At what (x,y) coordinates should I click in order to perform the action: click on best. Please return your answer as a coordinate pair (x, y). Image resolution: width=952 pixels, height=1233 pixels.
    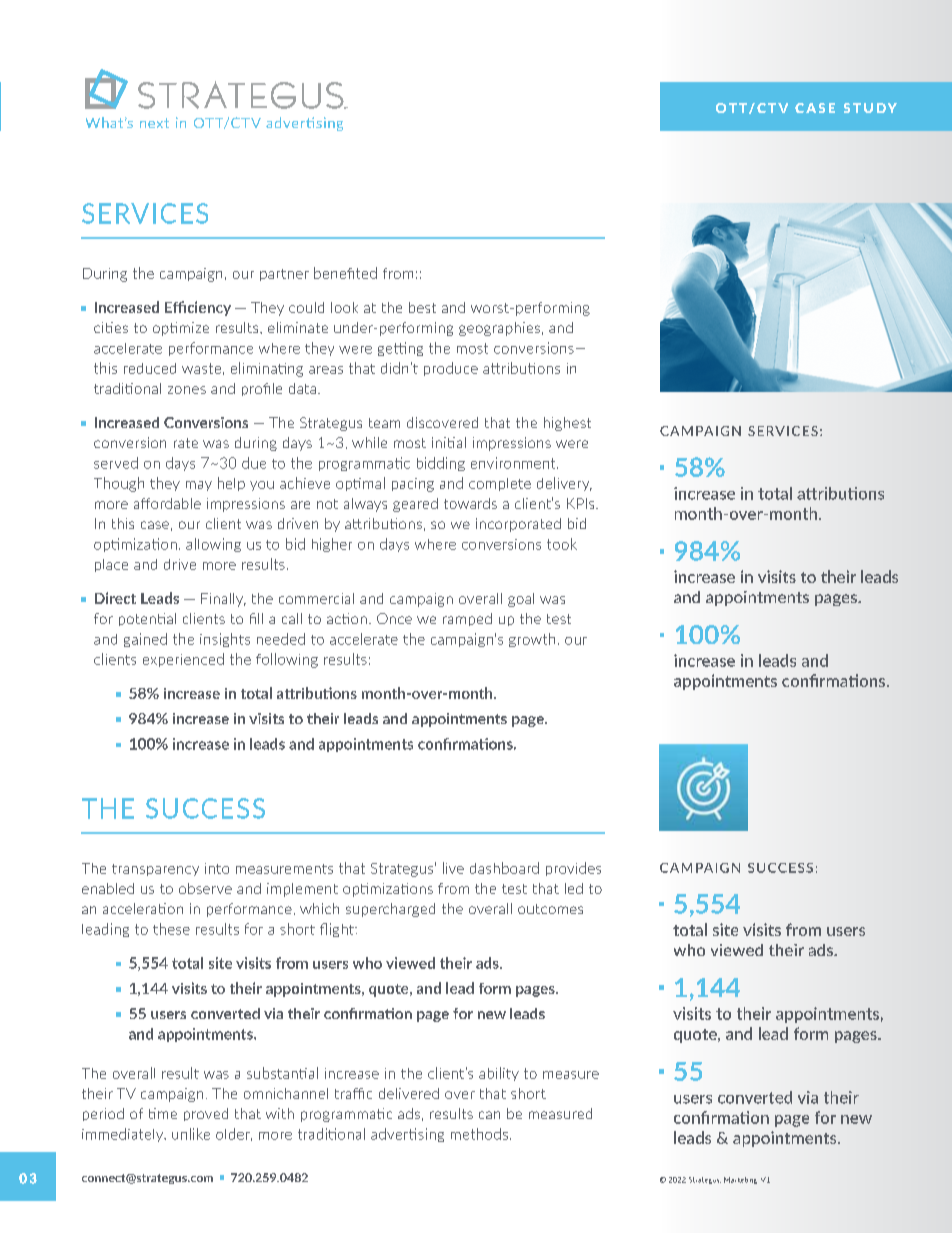
    Looking at the image, I should click on (422, 307).
